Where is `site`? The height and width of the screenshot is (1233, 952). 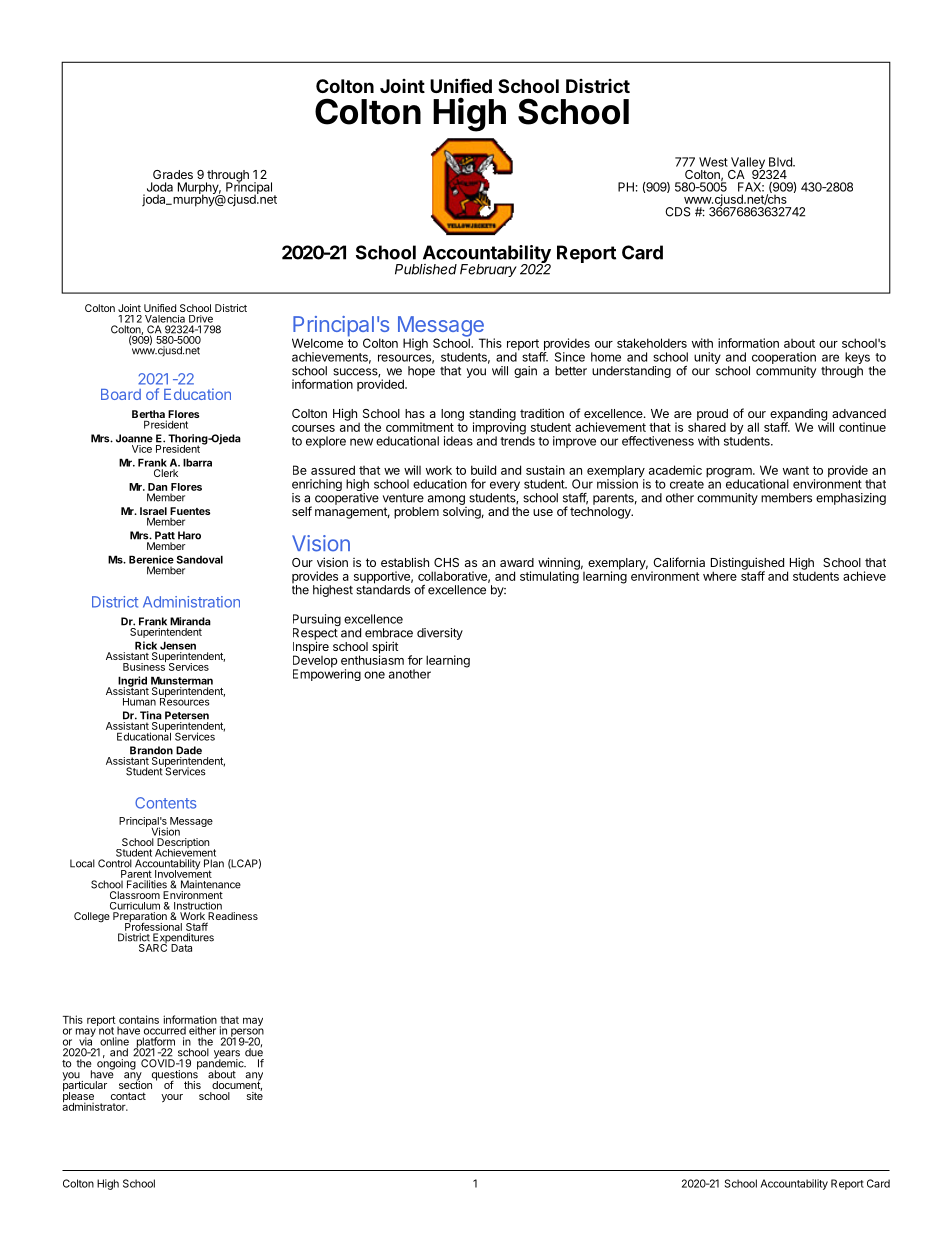
site is located at coordinates (255, 1095).
